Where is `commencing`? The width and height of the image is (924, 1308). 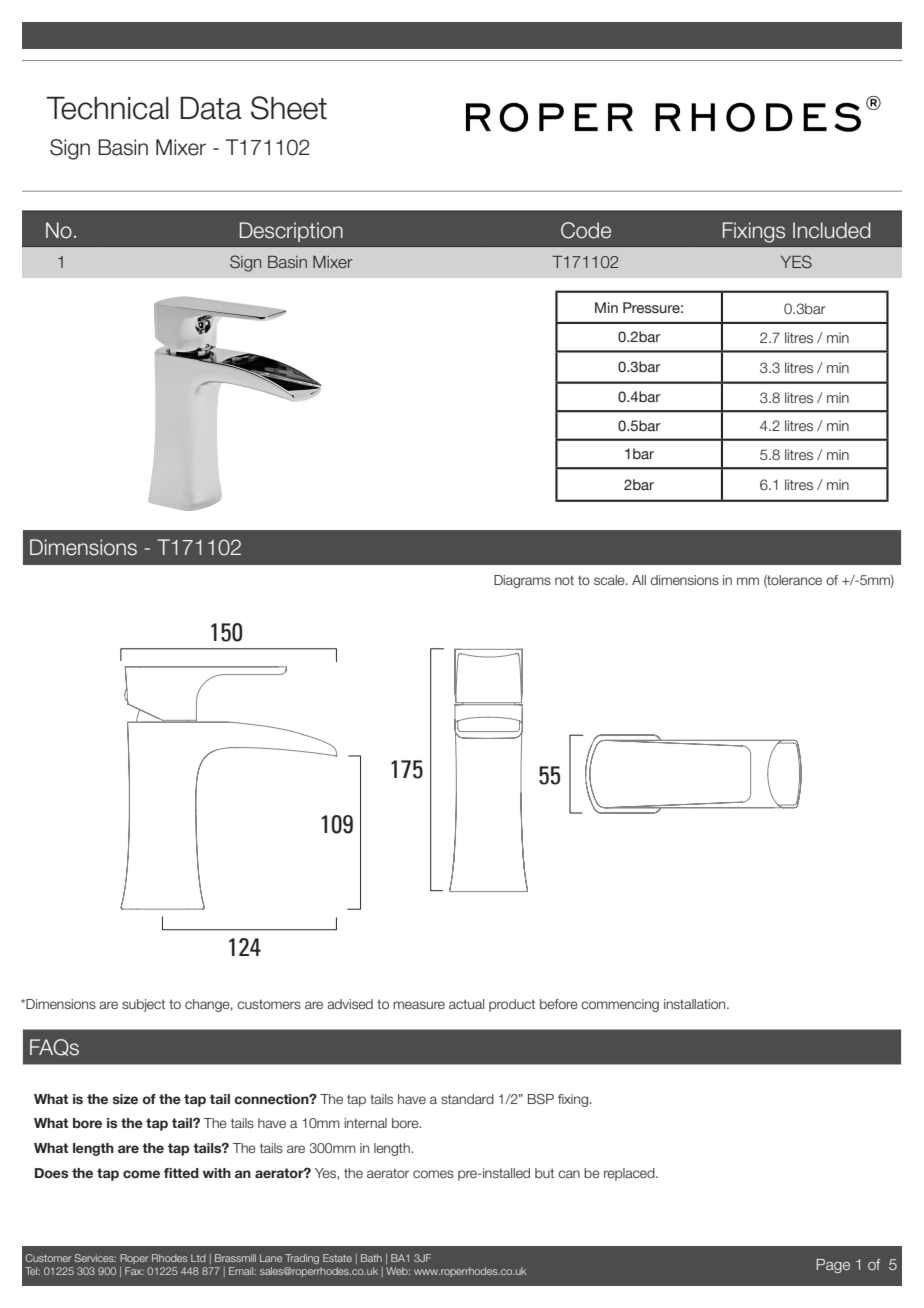 commencing is located at coordinates (620, 1005).
